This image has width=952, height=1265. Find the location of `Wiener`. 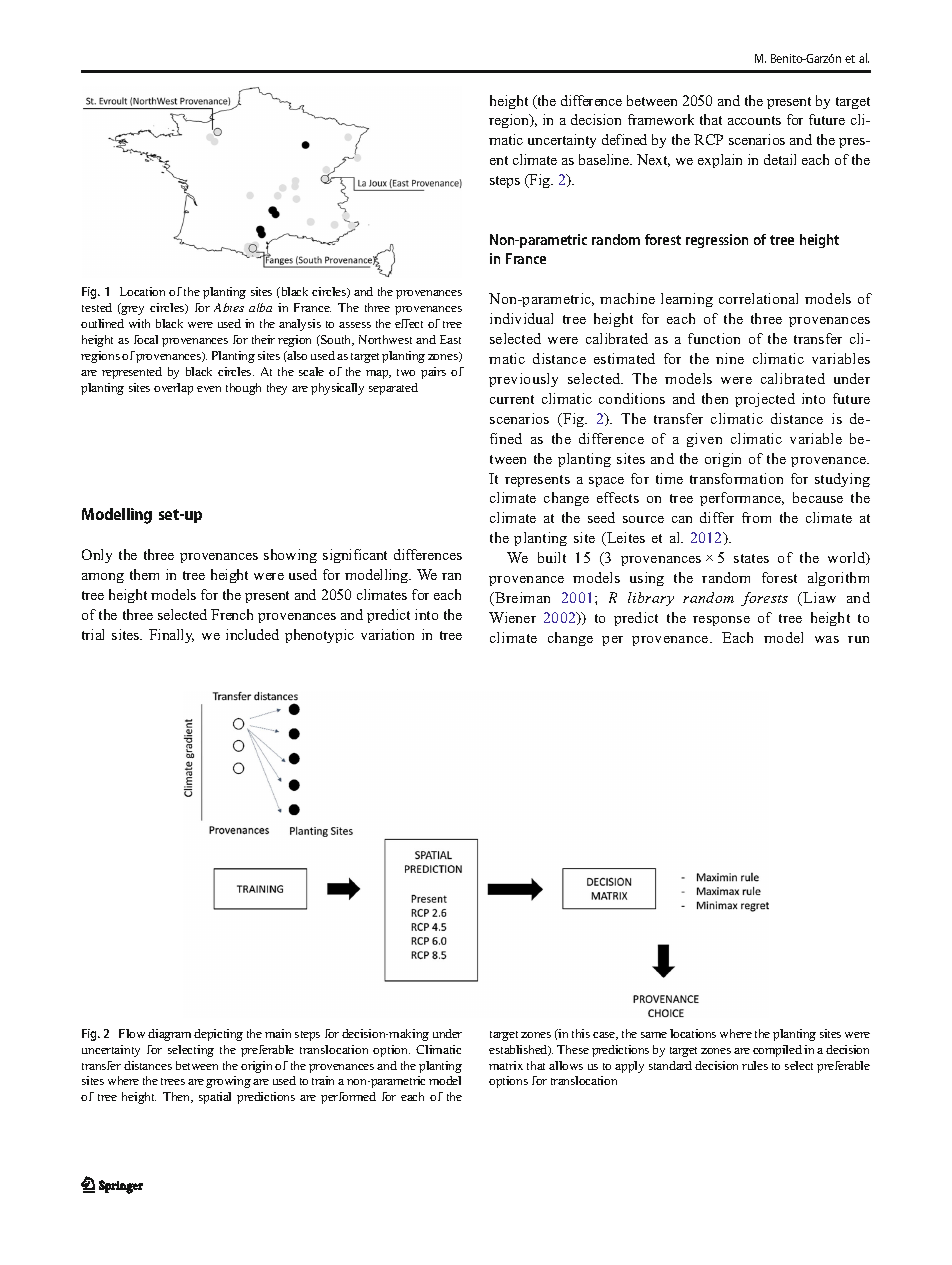

Wiener is located at coordinates (512, 617).
